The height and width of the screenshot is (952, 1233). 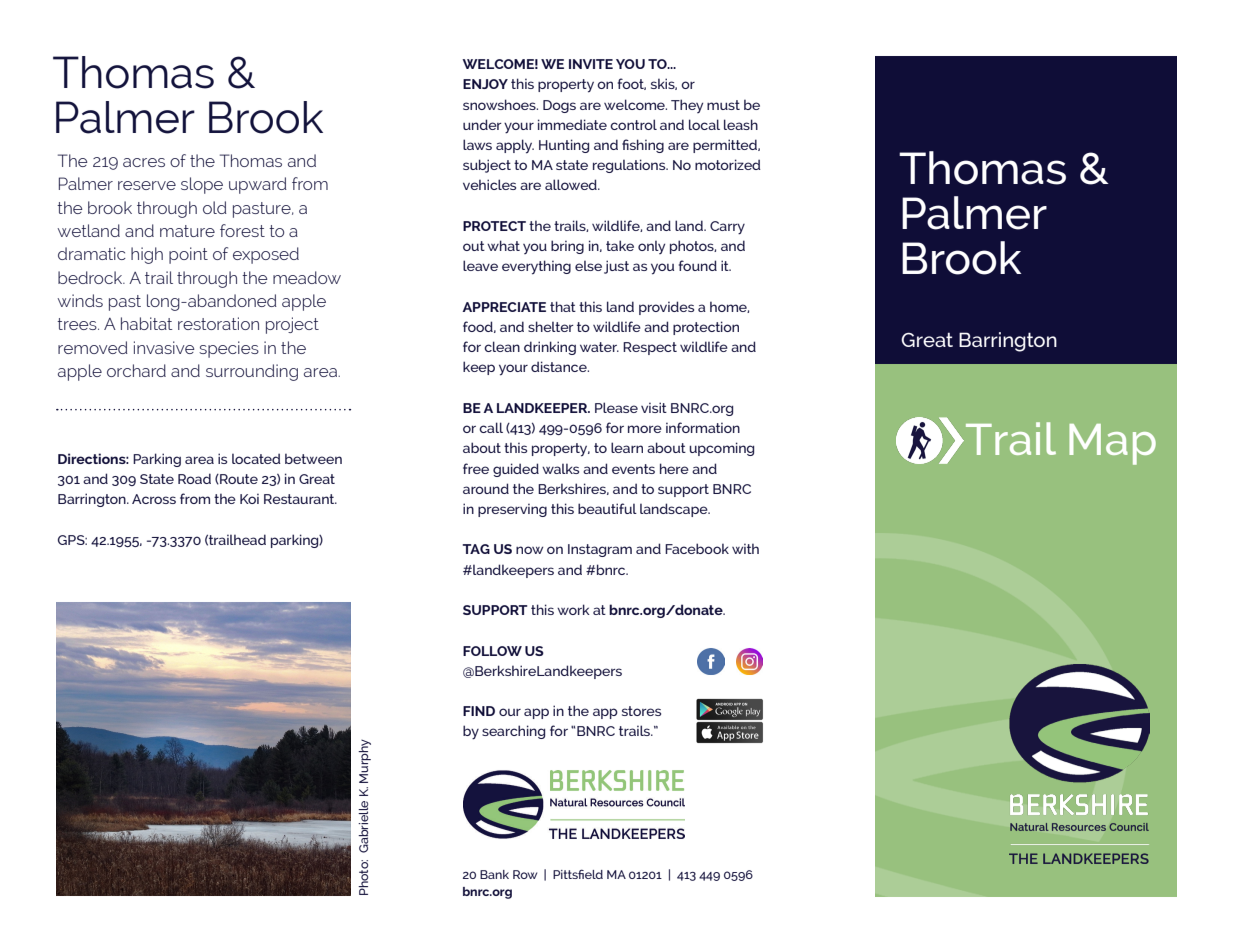 I want to click on with, so click(x=745, y=548).
